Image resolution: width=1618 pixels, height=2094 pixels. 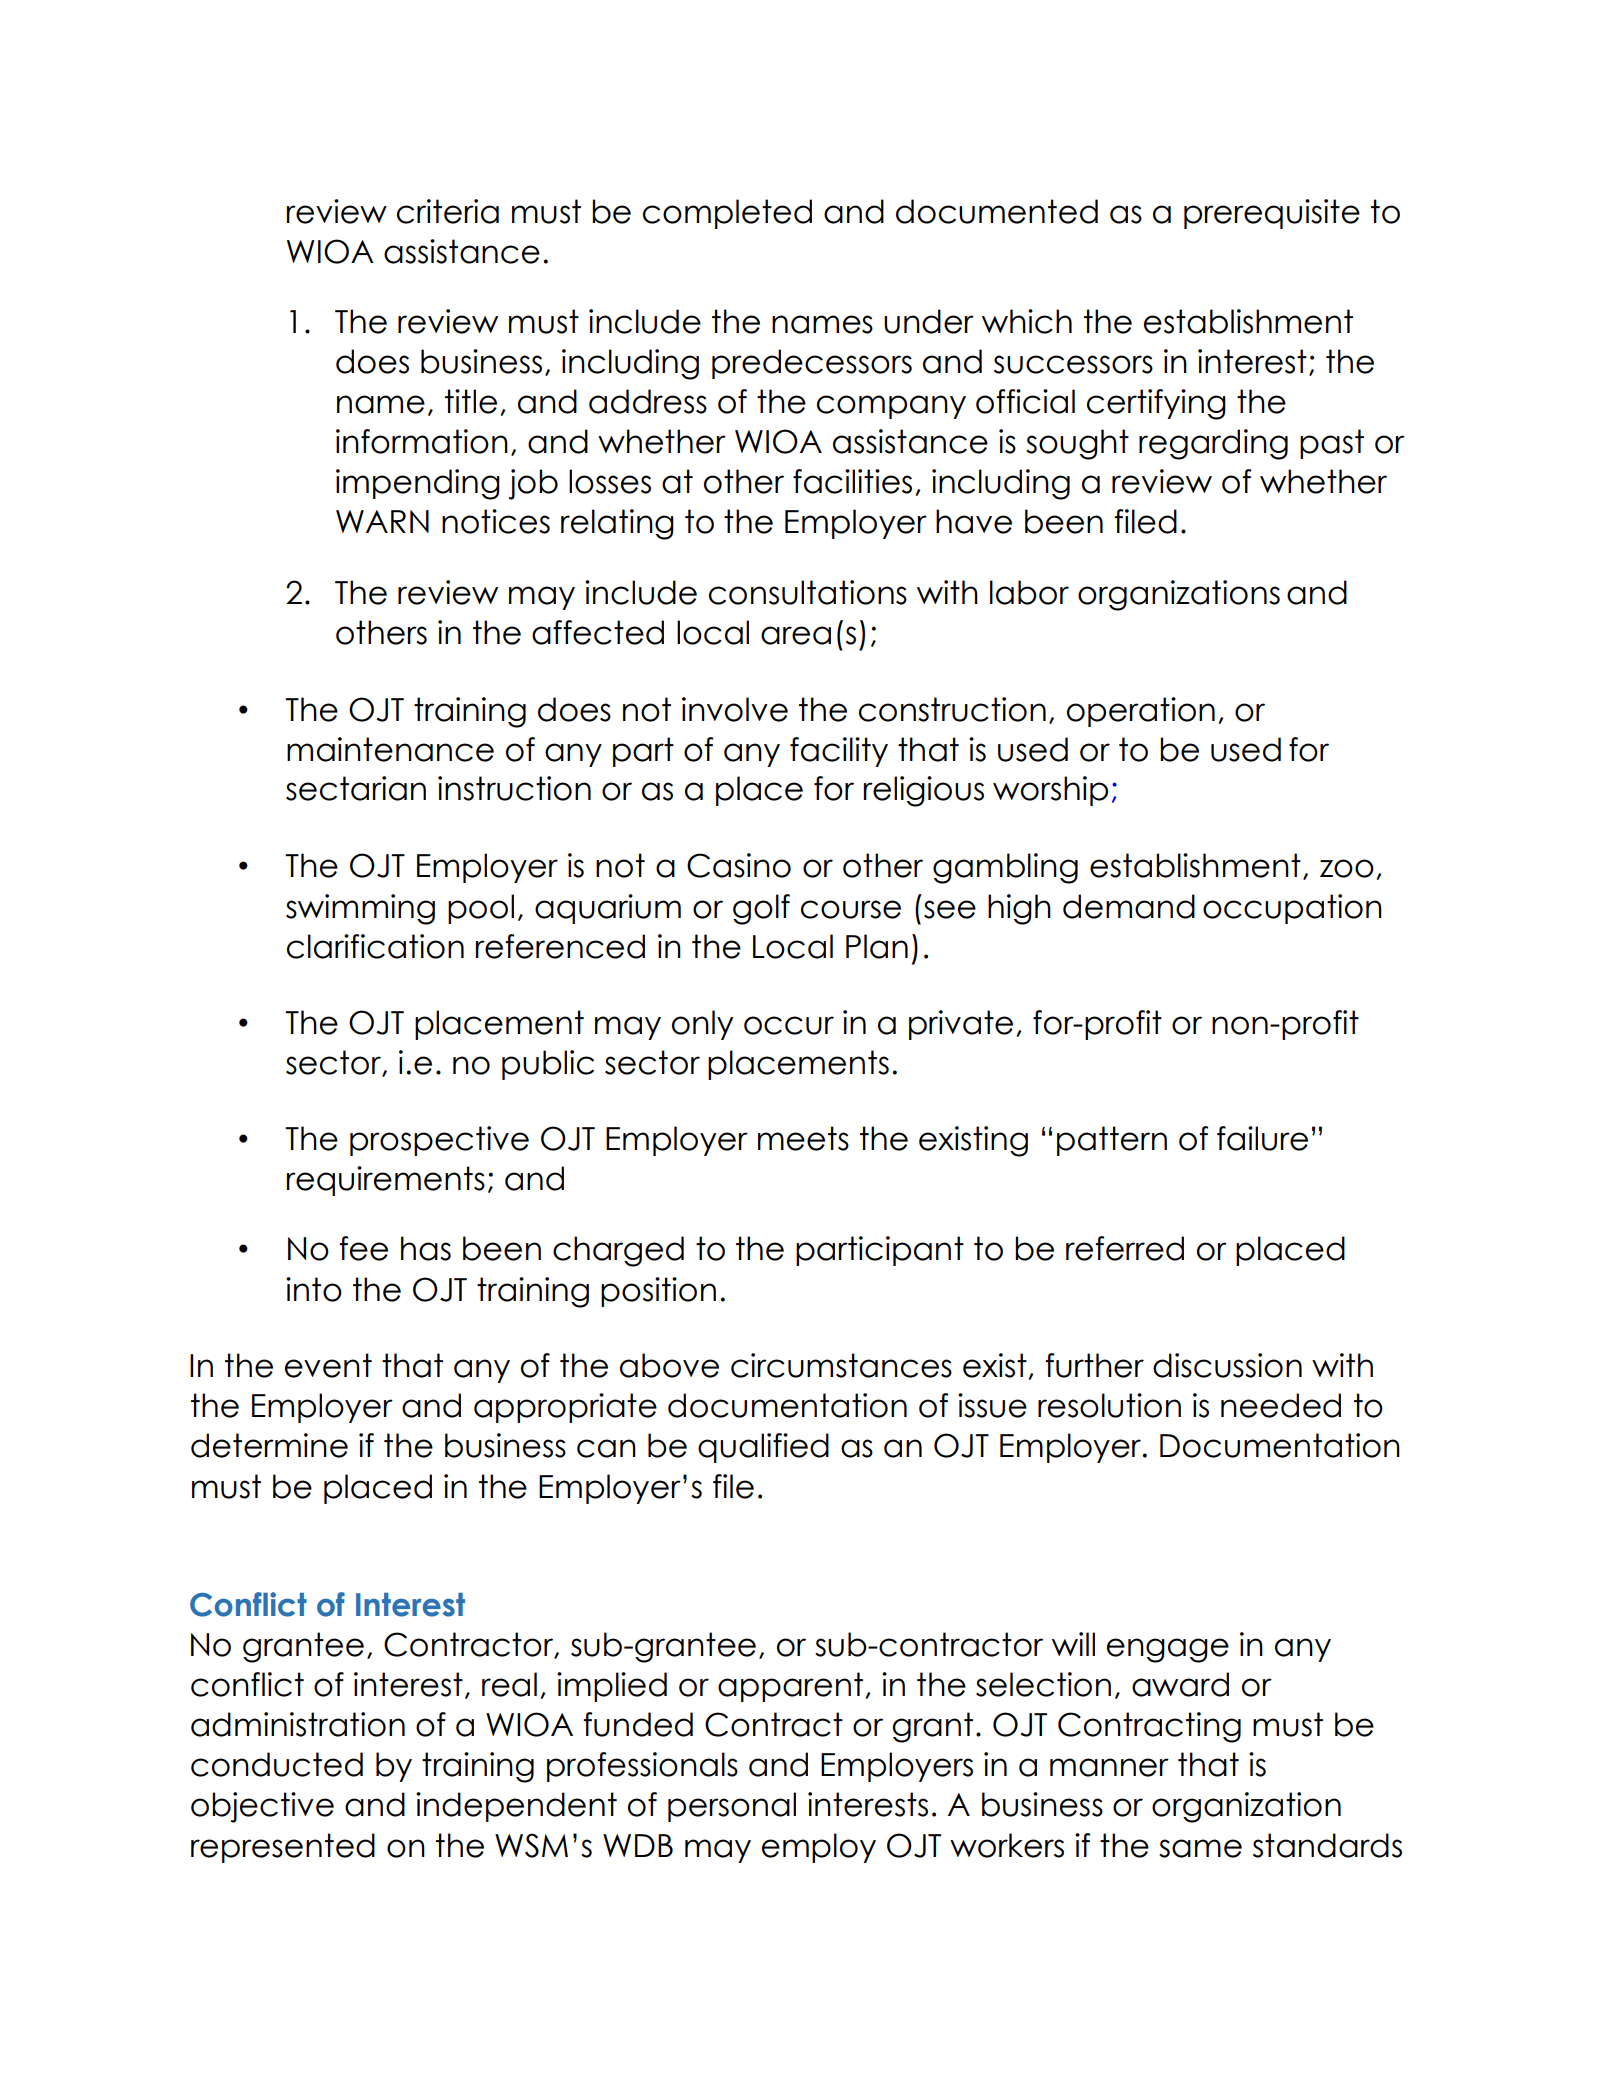 What do you see at coordinates (1125, 1248) in the screenshot?
I see `referred` at bounding box center [1125, 1248].
